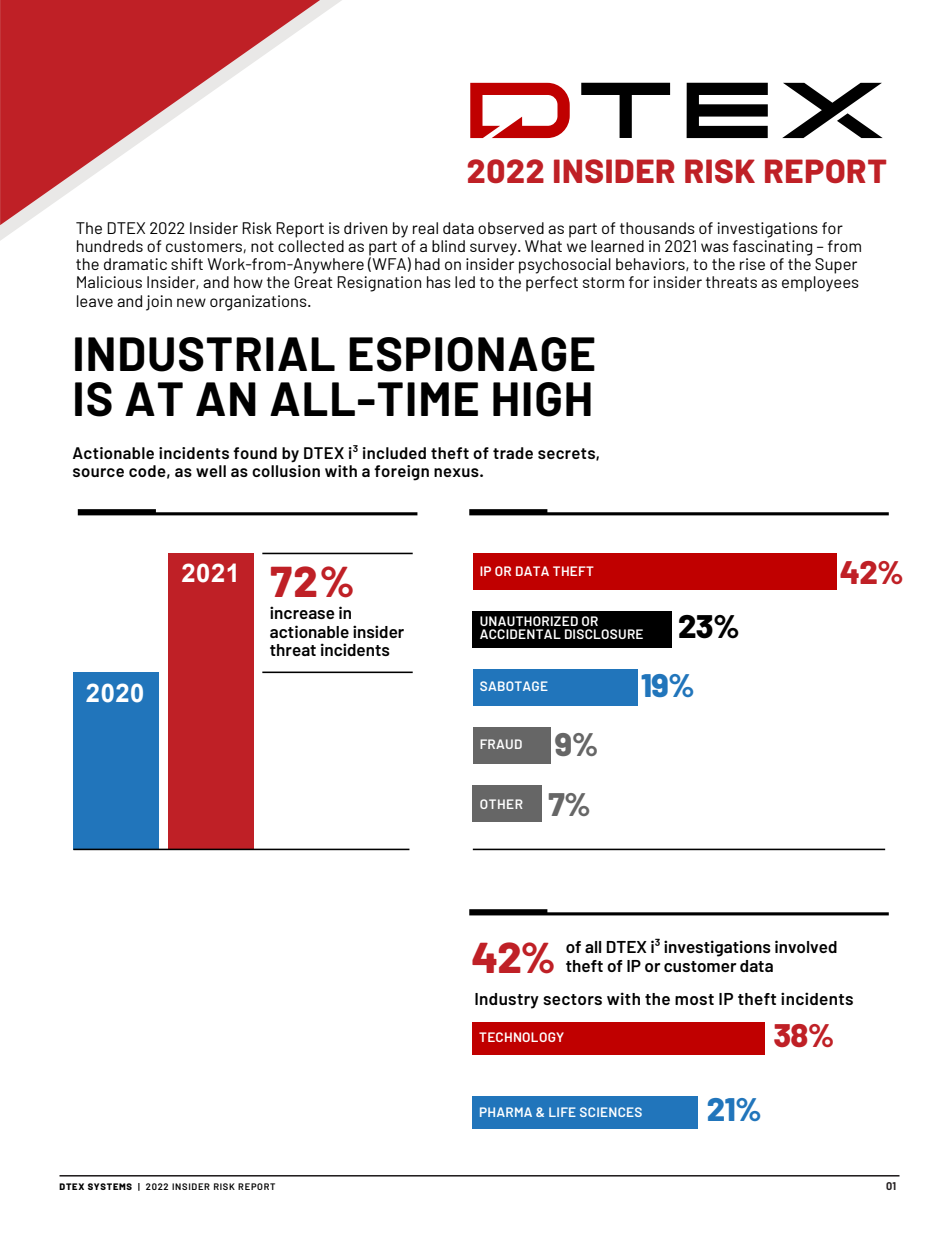 The width and height of the page is (952, 1233). What do you see at coordinates (302, 612) in the page?
I see `increase` at bounding box center [302, 612].
